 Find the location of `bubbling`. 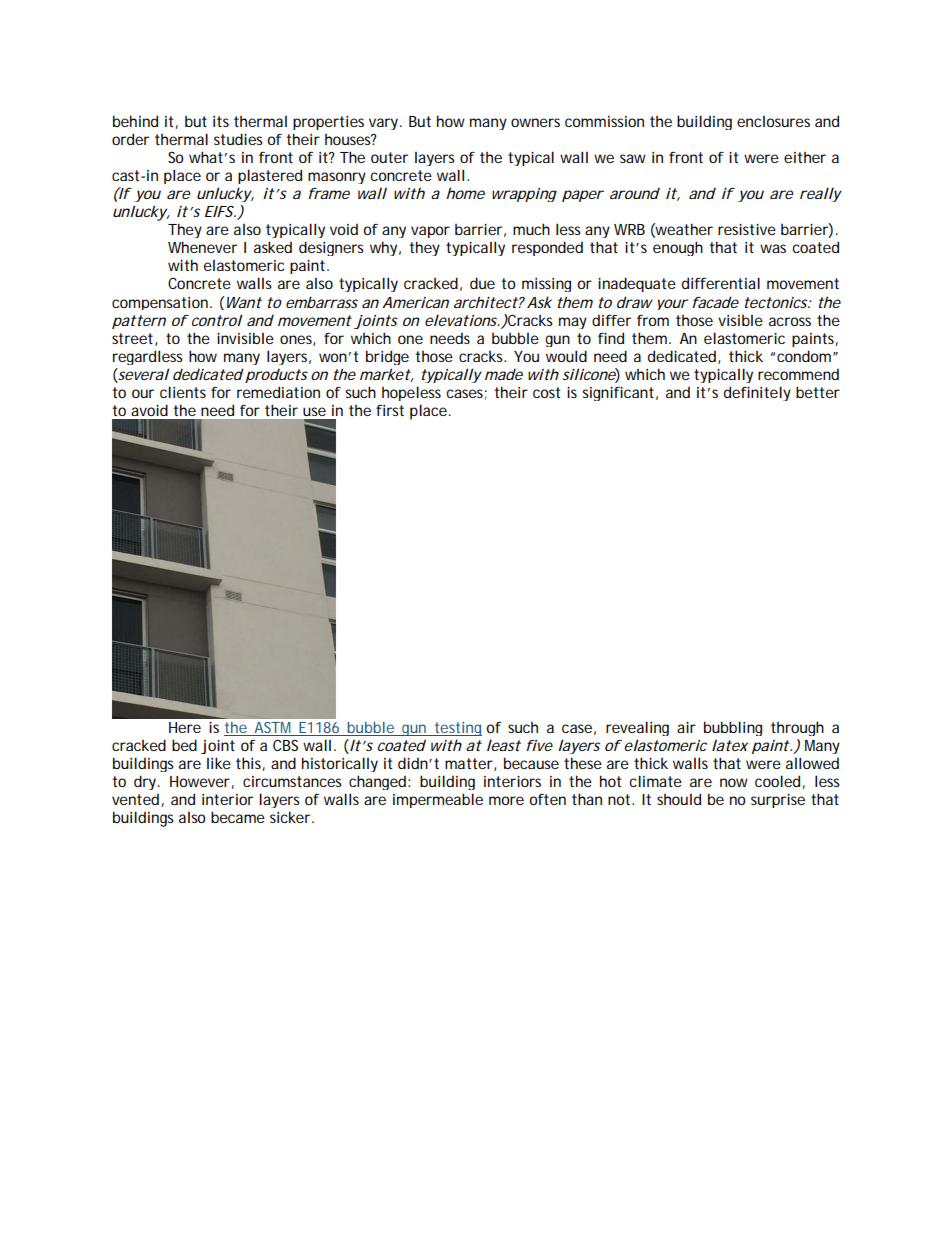

bubbling is located at coordinates (733, 728).
